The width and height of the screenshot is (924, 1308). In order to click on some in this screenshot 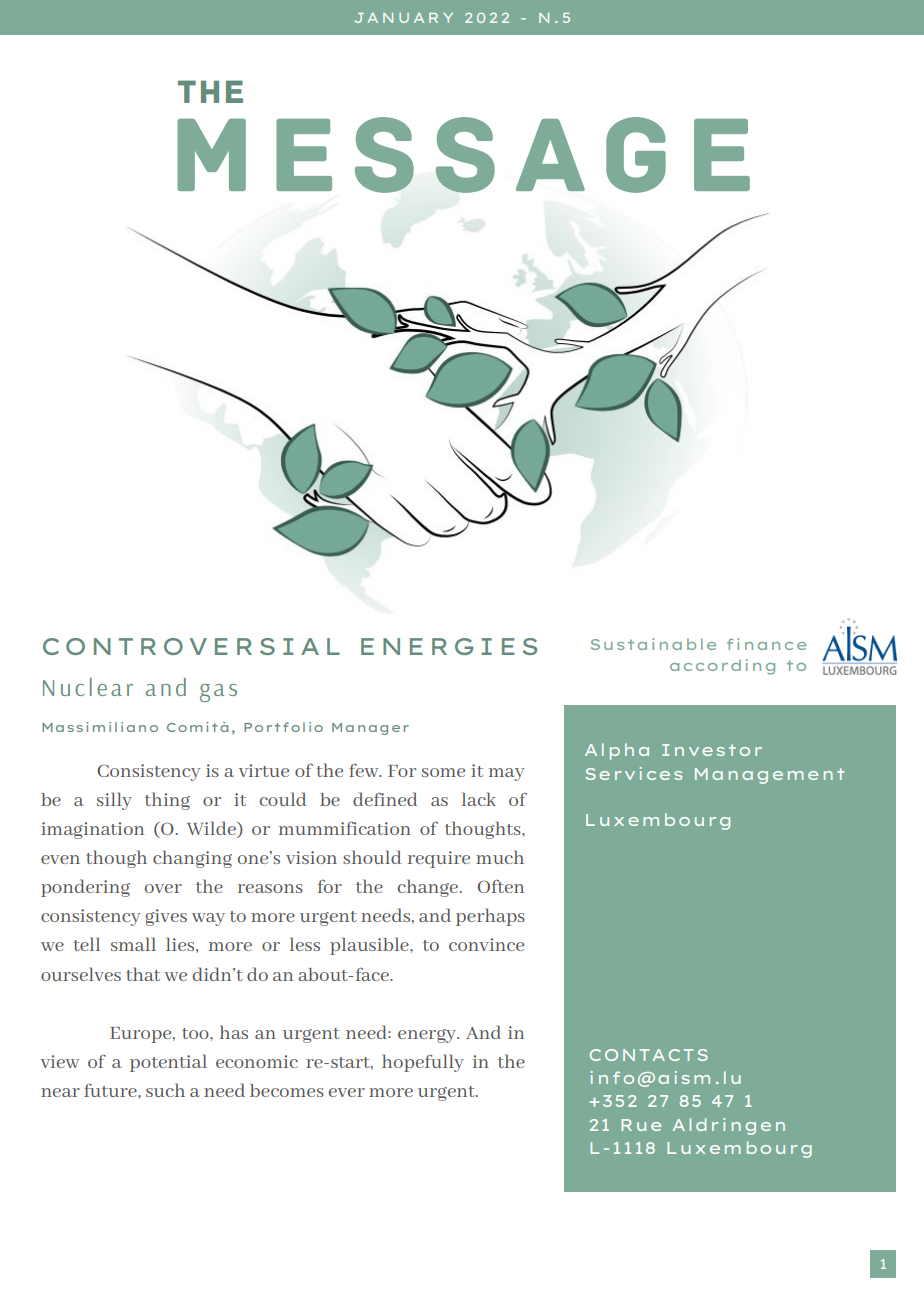, I will do `click(443, 772)`.
